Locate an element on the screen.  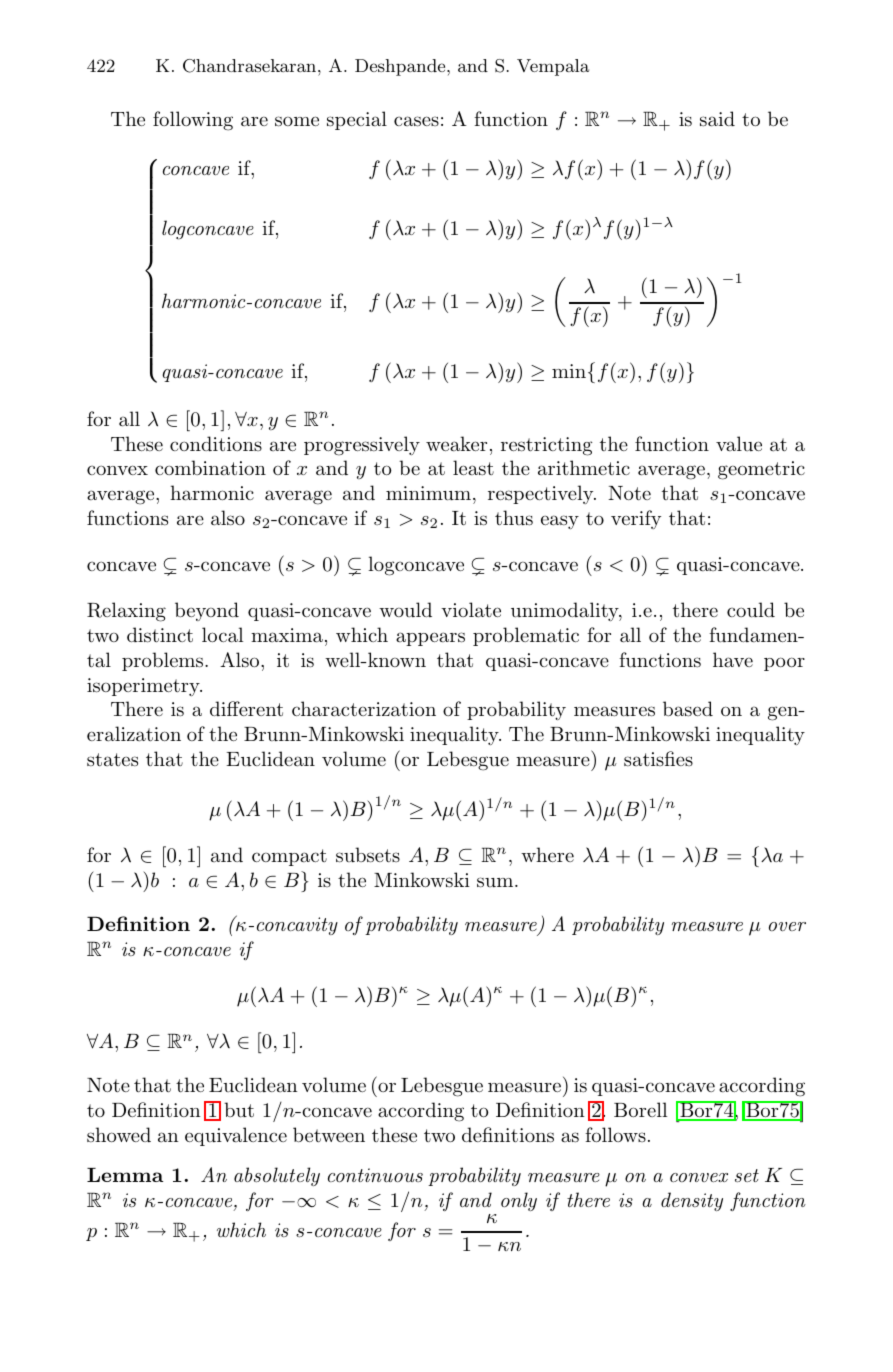
verify is located at coordinates (636, 519).
